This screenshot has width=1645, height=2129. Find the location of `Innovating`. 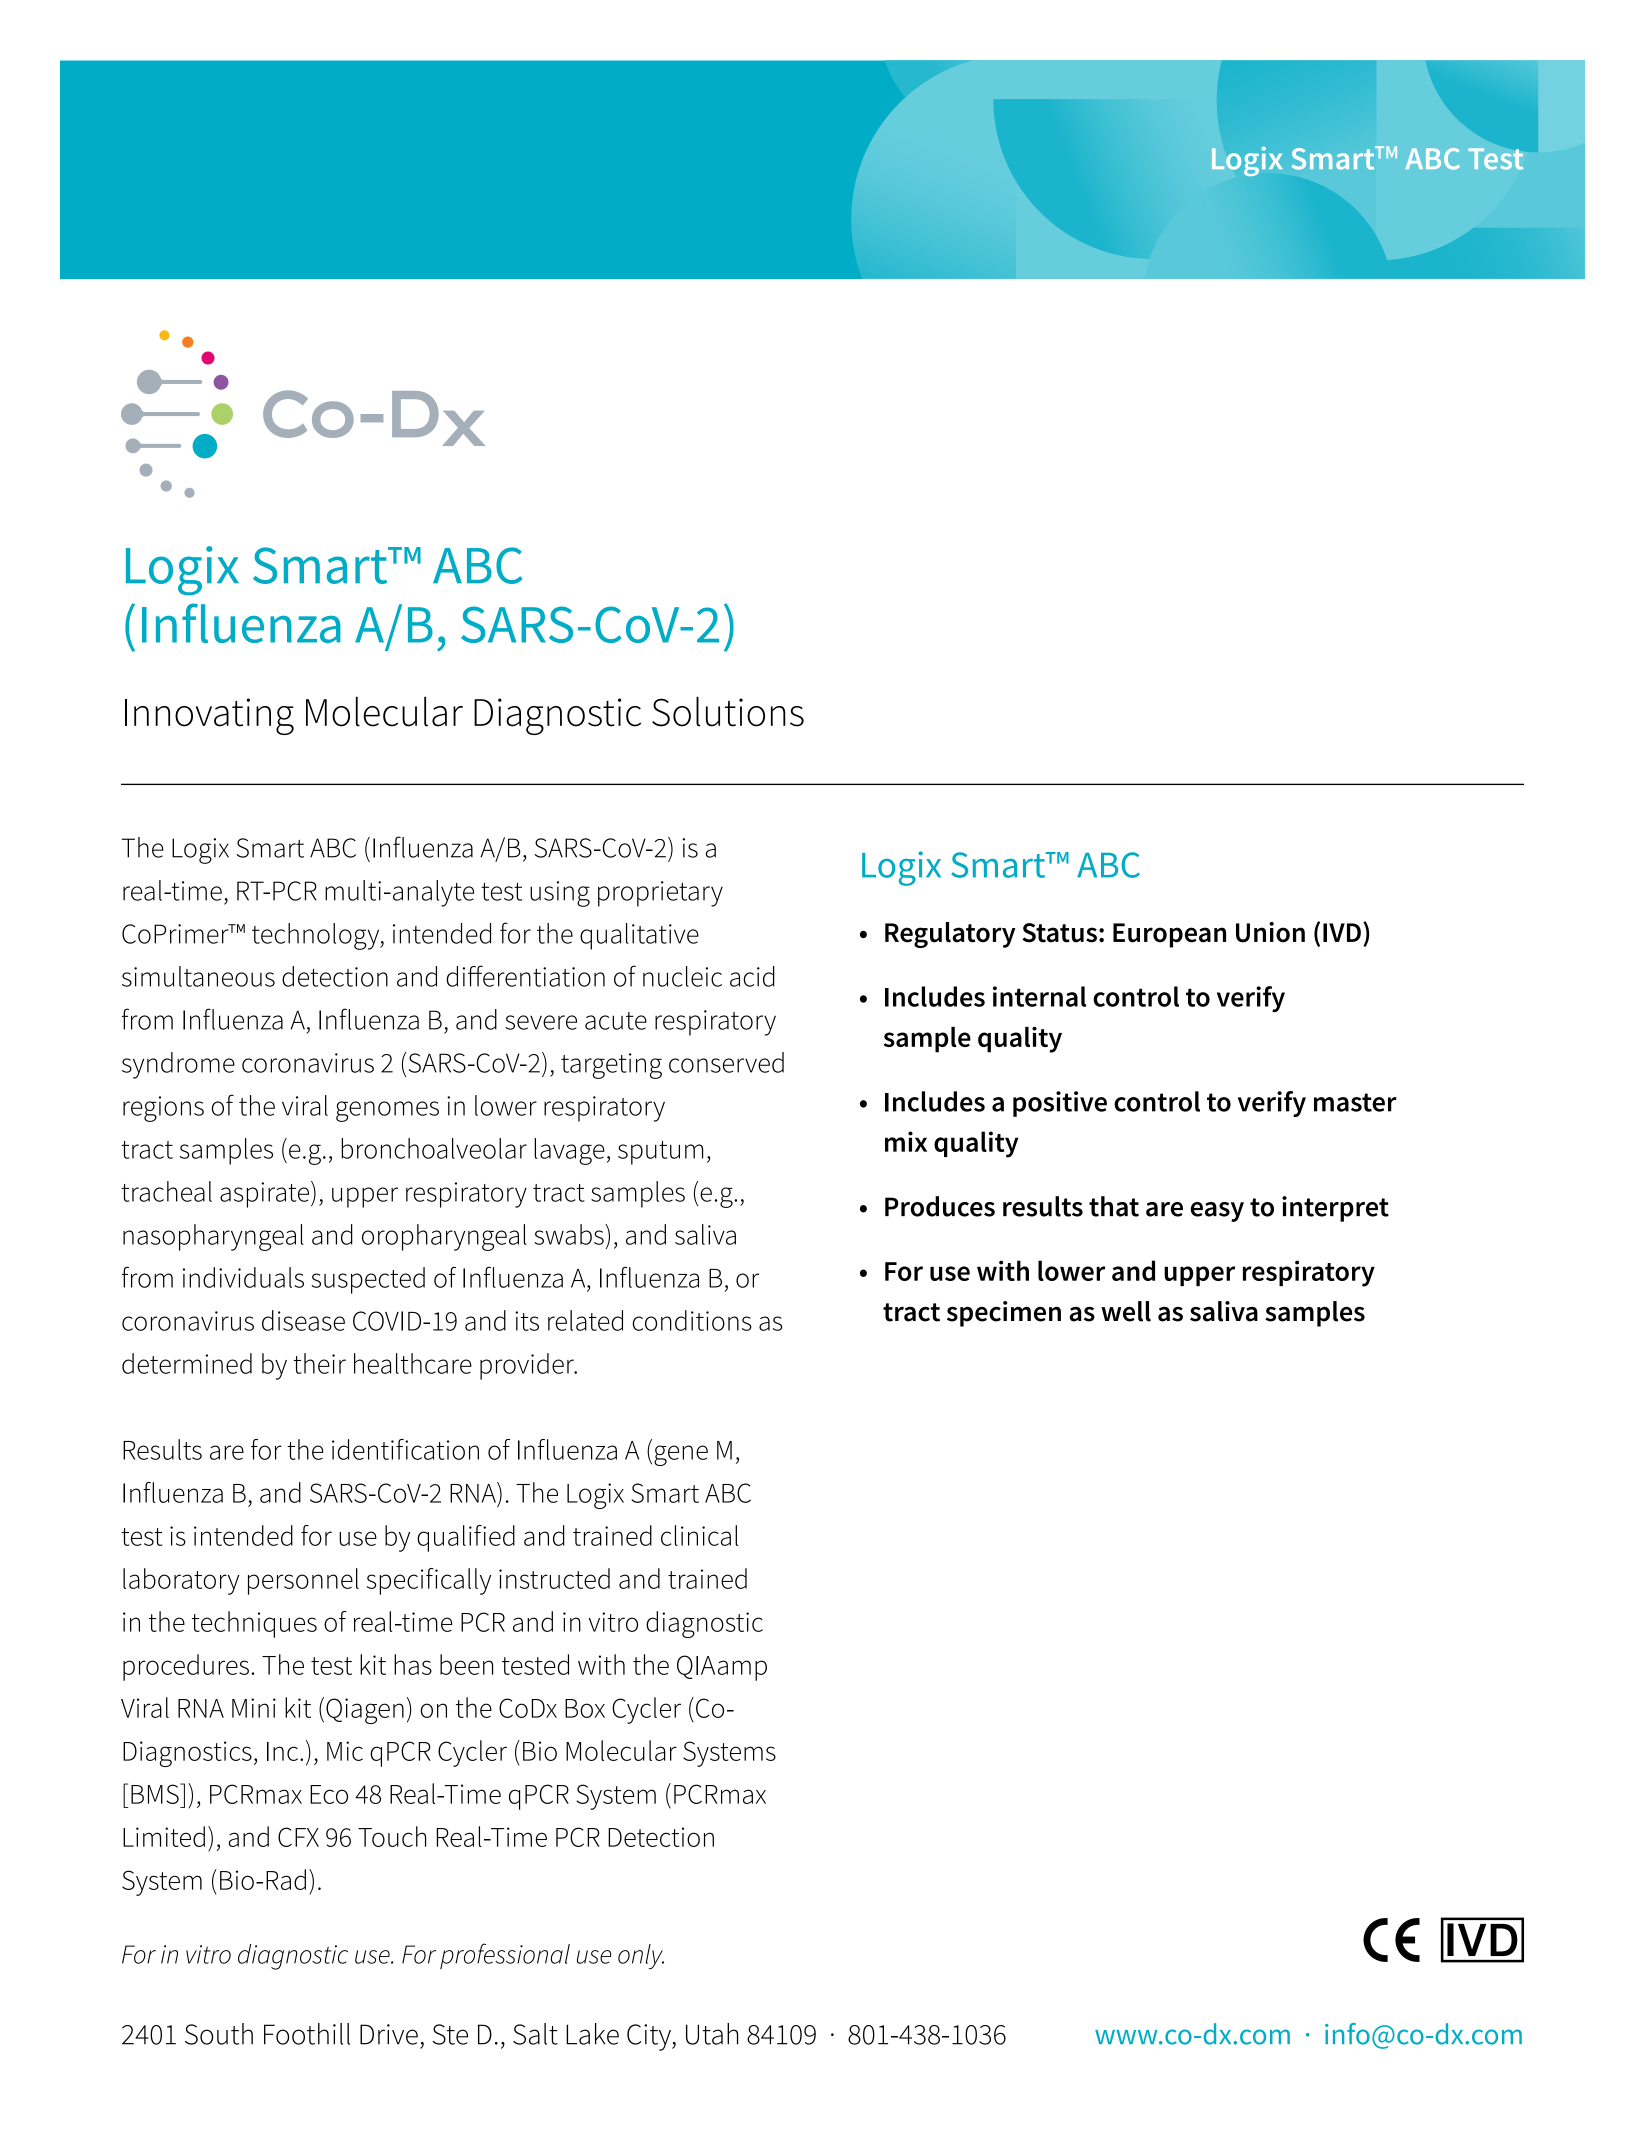

Innovating is located at coordinates (209, 716).
